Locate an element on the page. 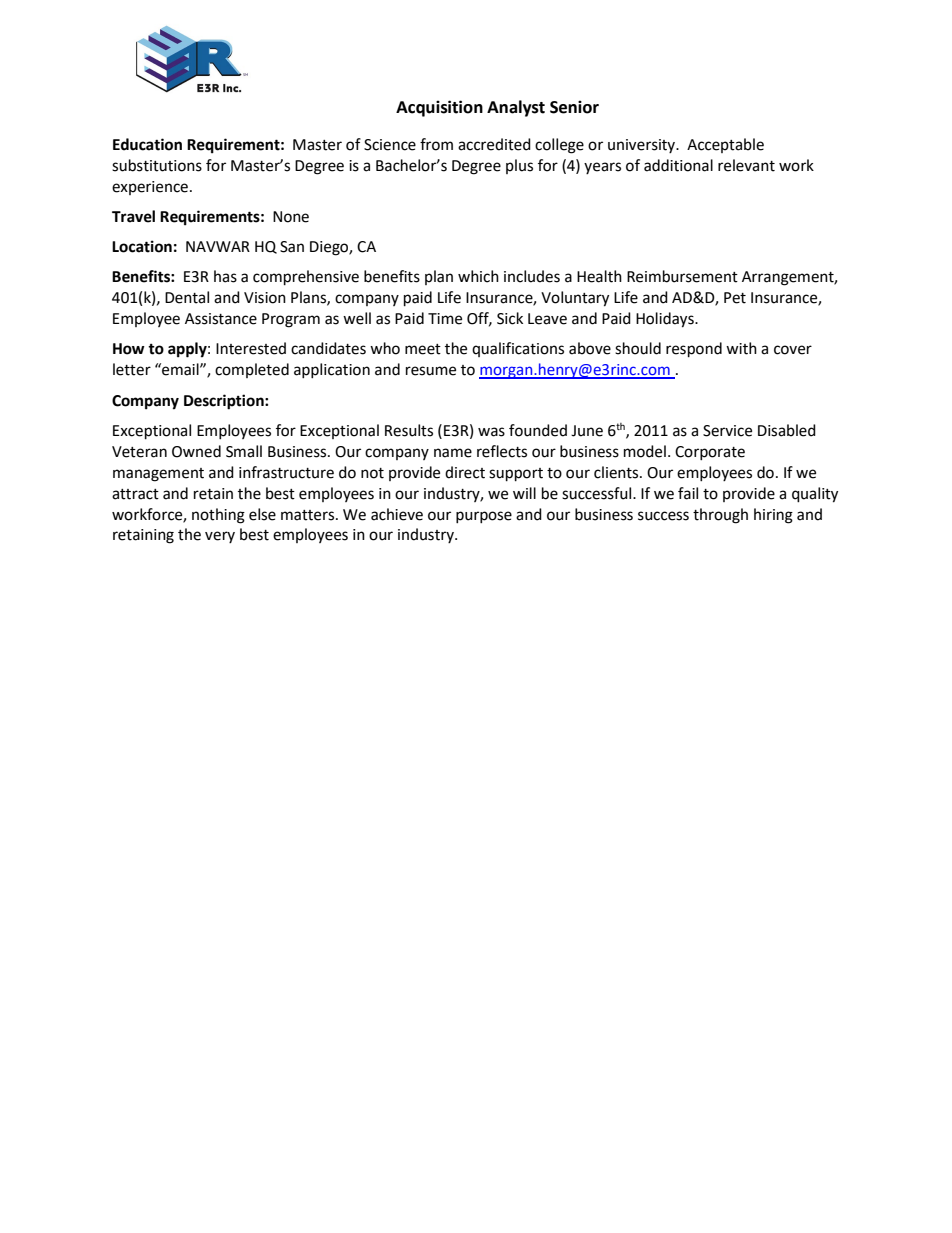 This document has height=1233, width=952. with is located at coordinates (741, 348).
